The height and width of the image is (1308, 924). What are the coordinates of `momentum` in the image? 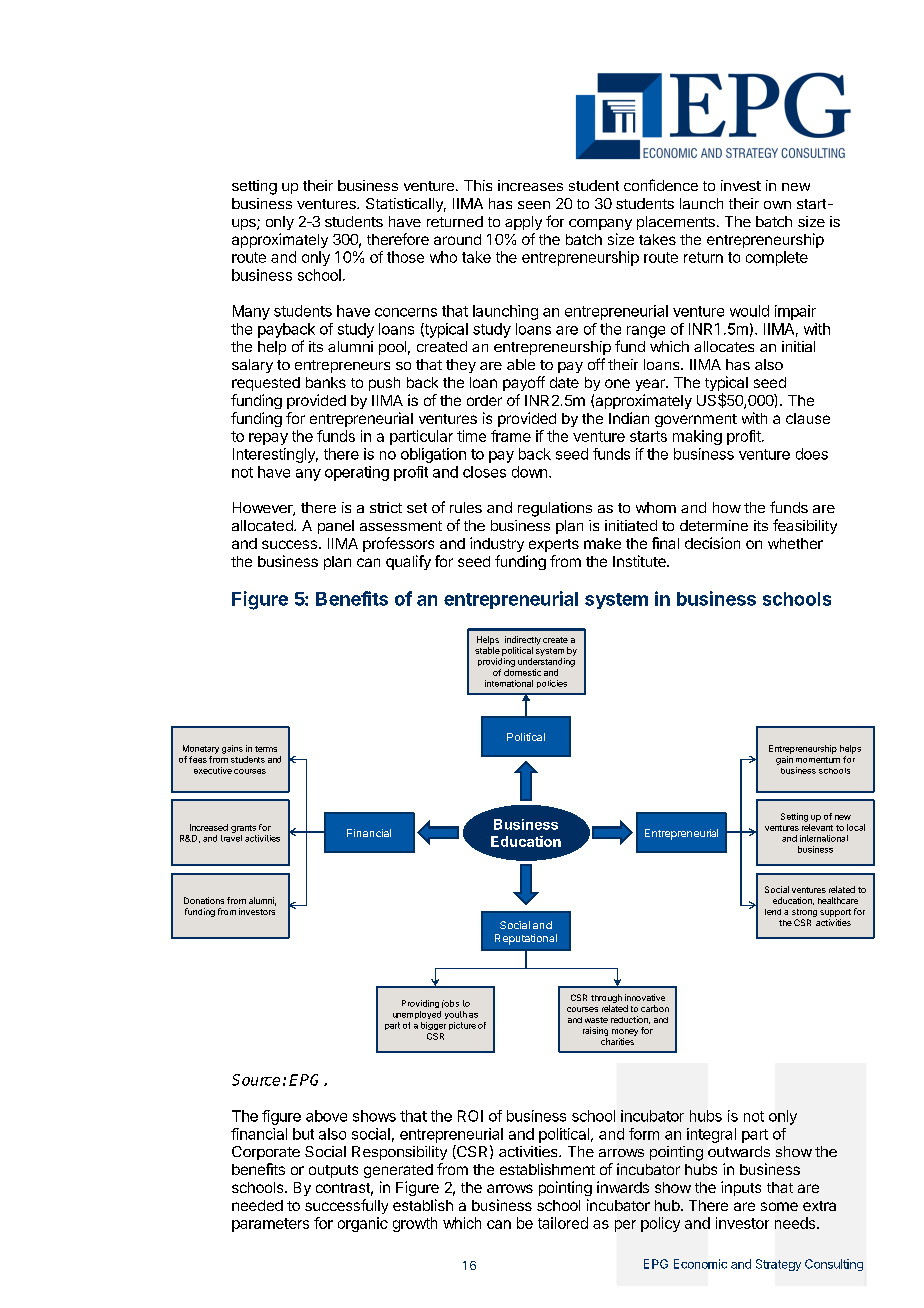 It's located at (818, 760).
